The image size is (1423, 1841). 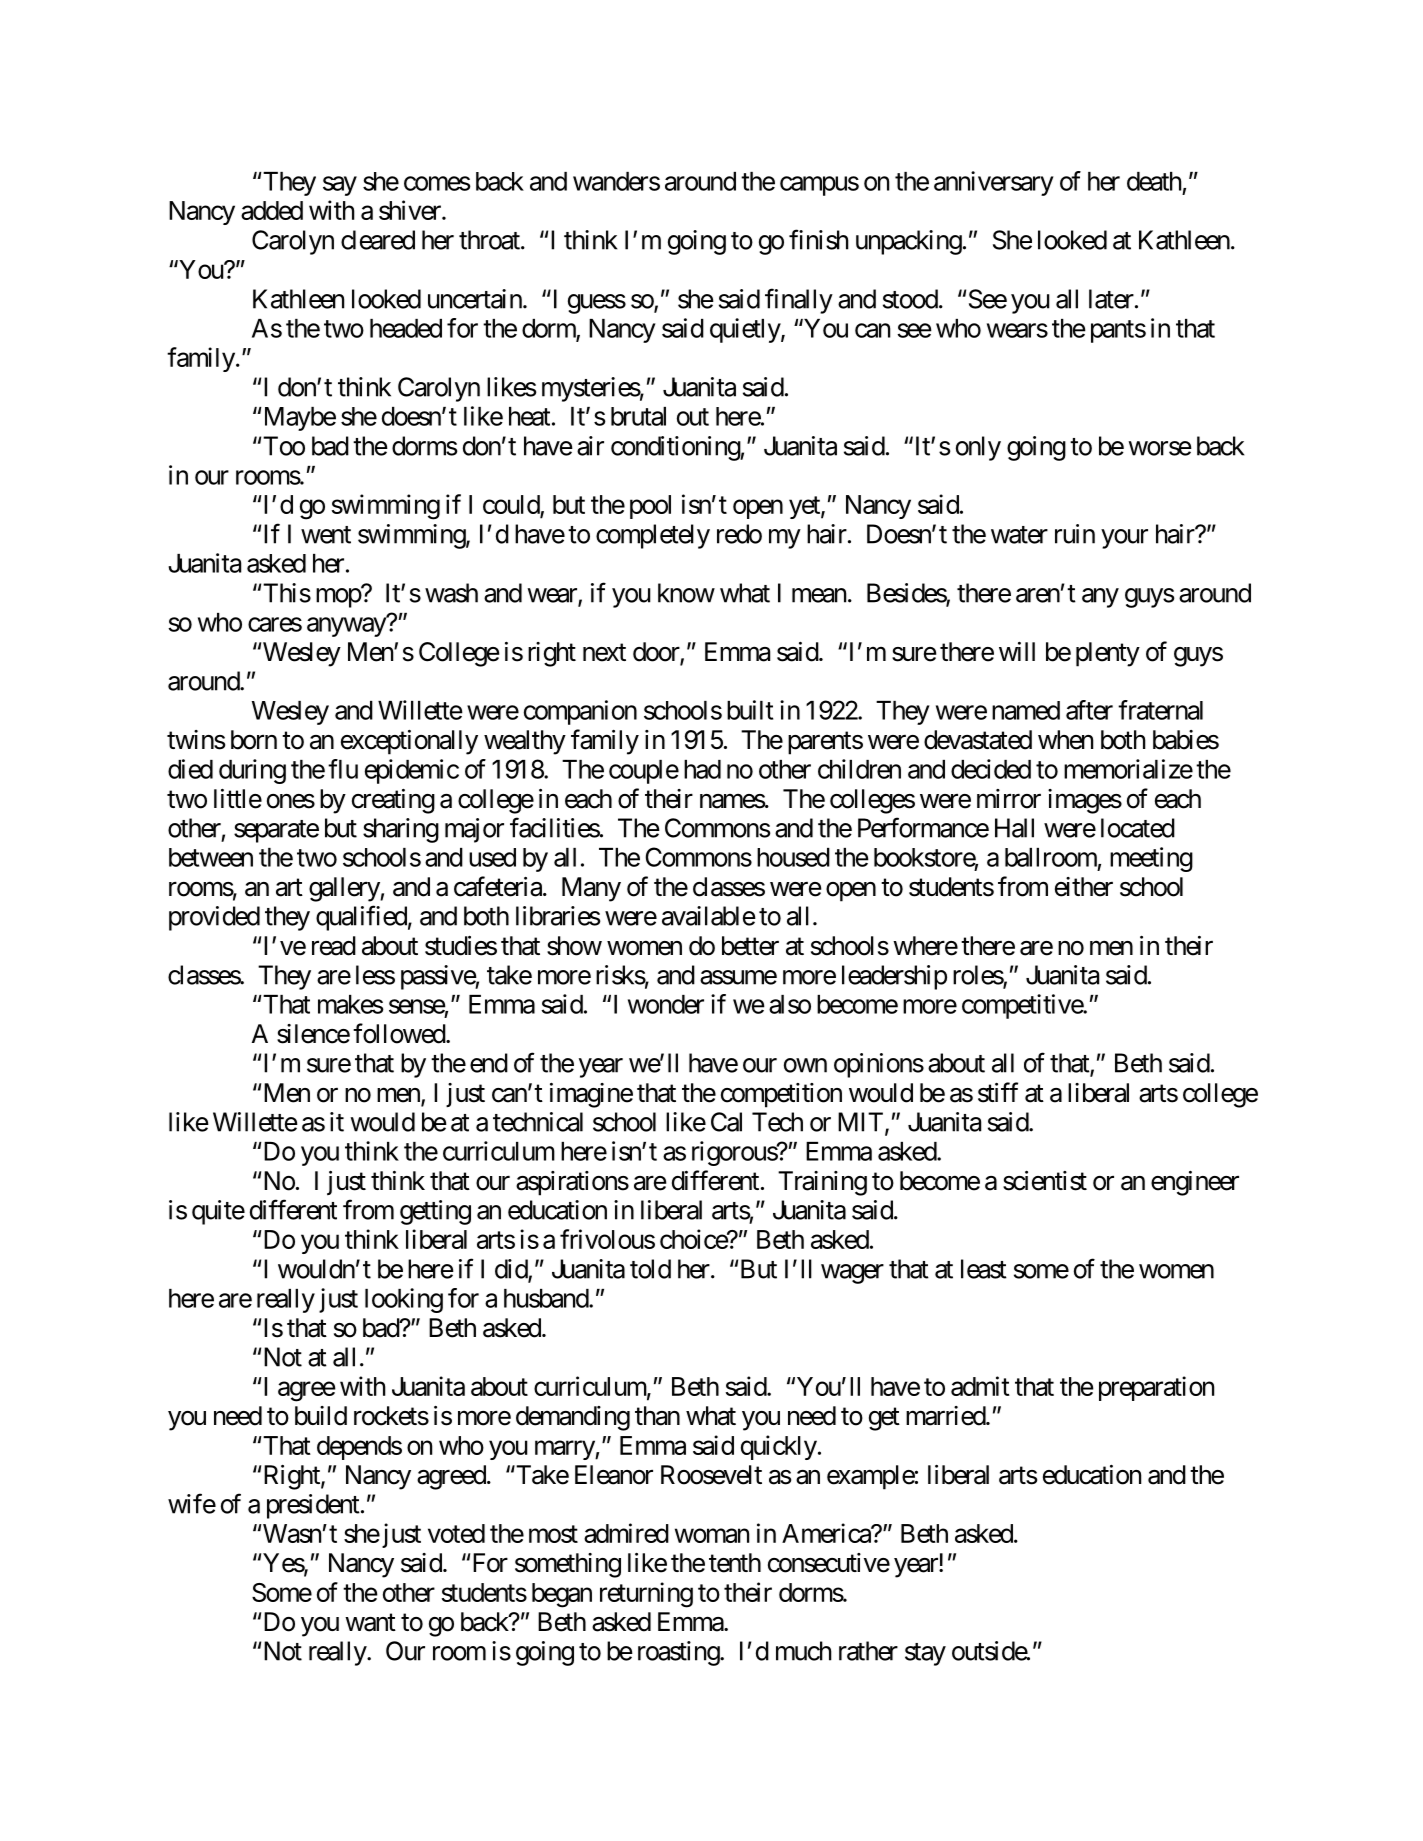 I want to click on want, so click(x=370, y=1623).
